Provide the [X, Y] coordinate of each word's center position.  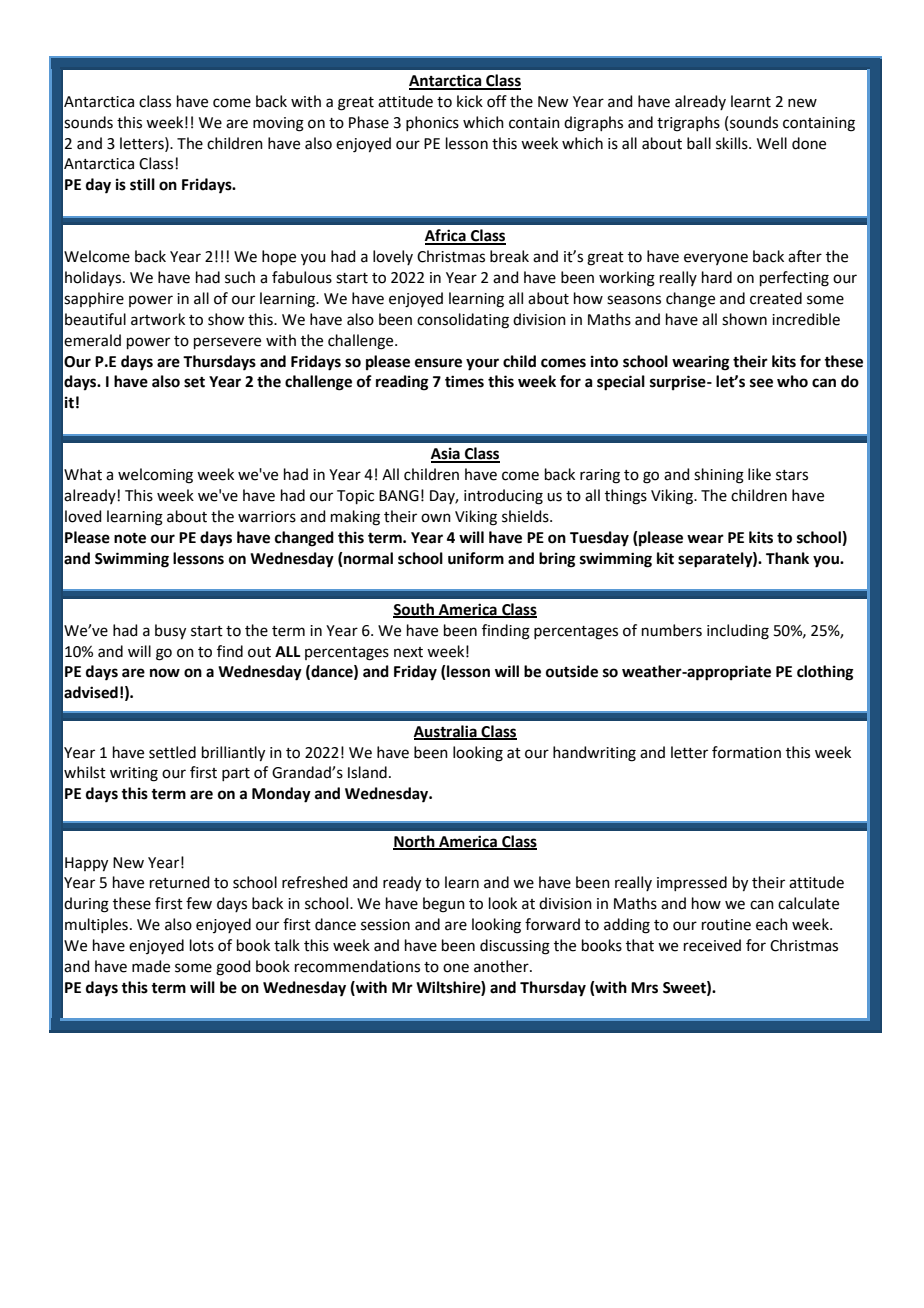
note [130, 538]
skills [733, 143]
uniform [476, 558]
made [151, 966]
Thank [787, 558]
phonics [432, 123]
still [142, 184]
